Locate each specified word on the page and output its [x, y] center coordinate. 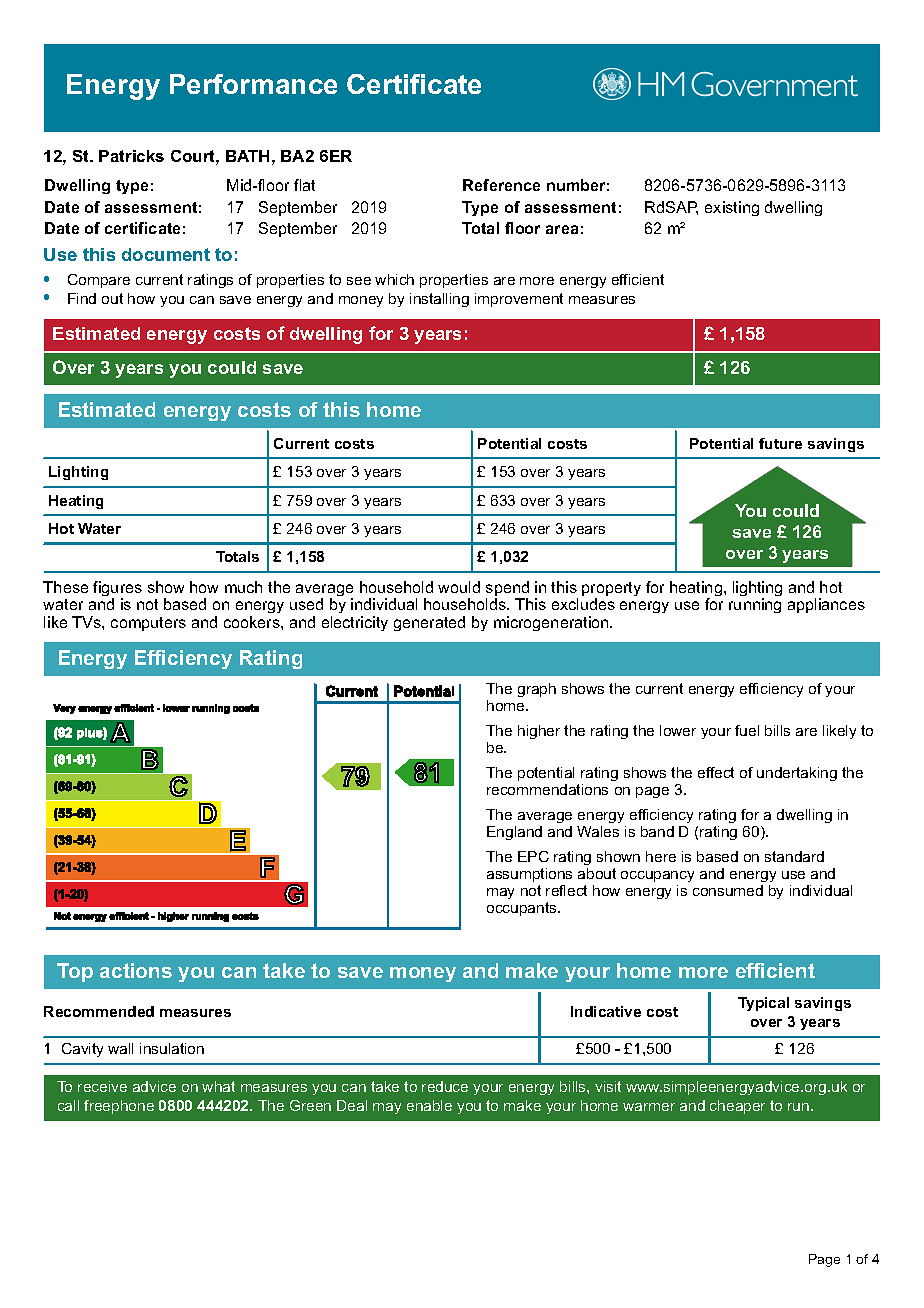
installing [439, 300]
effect [716, 772]
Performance [253, 84]
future [780, 443]
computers [148, 624]
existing [732, 208]
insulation [172, 1048]
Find [82, 298]
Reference [501, 185]
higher [539, 732]
